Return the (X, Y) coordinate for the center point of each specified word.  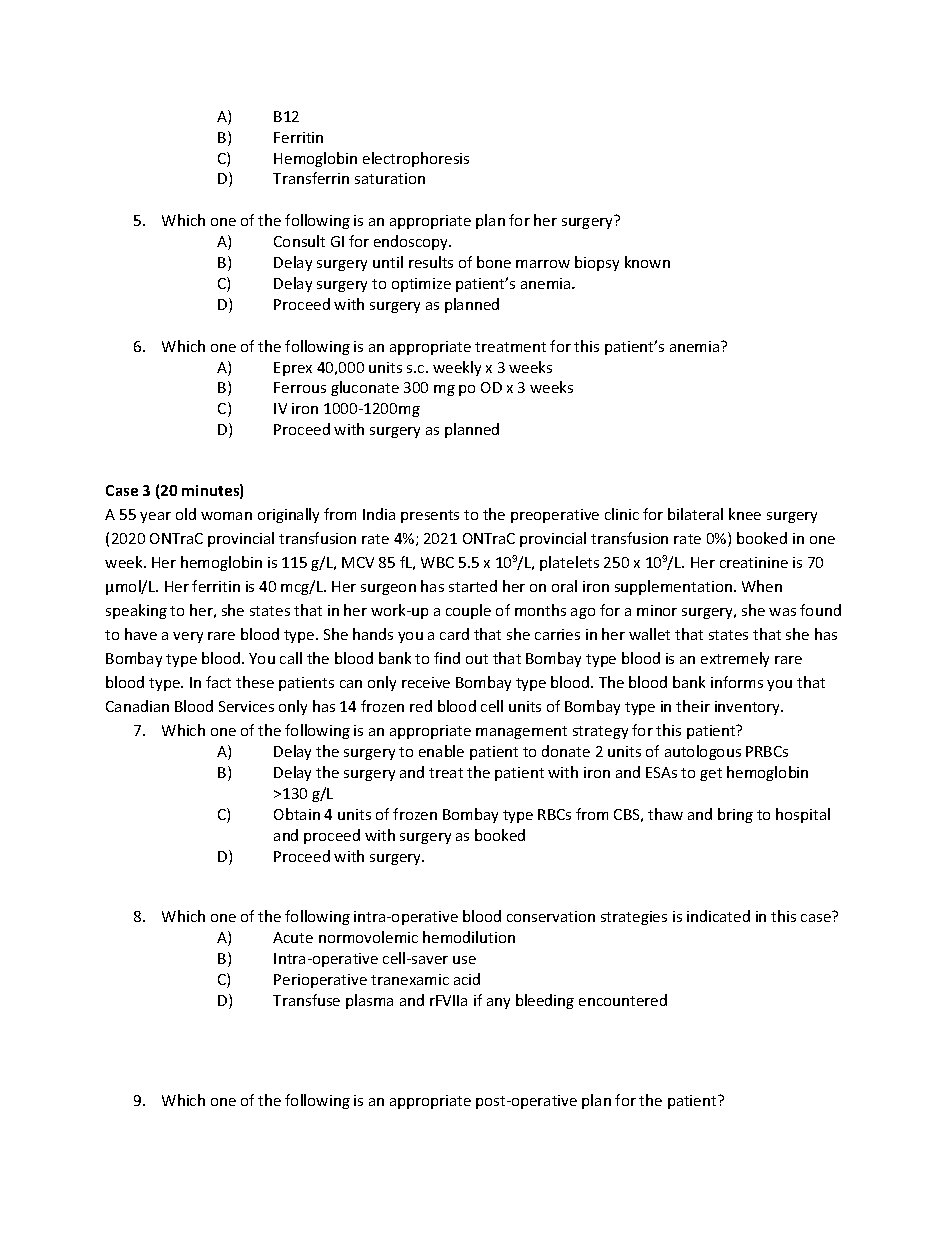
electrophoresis (416, 159)
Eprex (293, 369)
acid (467, 979)
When (762, 586)
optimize (421, 285)
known (647, 262)
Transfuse (306, 1000)
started (473, 586)
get (711, 774)
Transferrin (311, 178)
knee (745, 514)
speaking (136, 611)
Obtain (297, 814)
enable (441, 751)
